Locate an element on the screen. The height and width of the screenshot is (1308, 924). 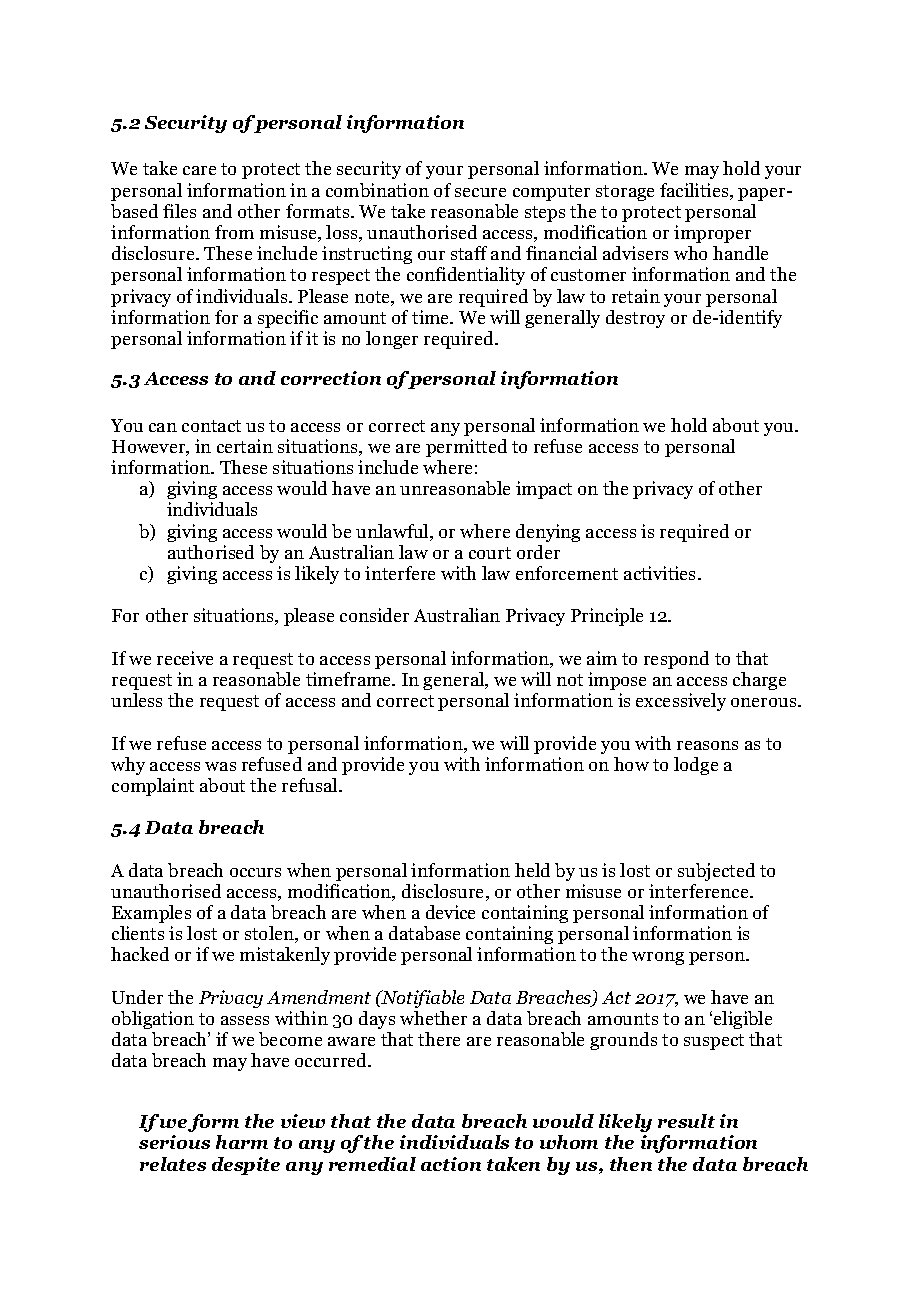
serious is located at coordinates (174, 1142).
